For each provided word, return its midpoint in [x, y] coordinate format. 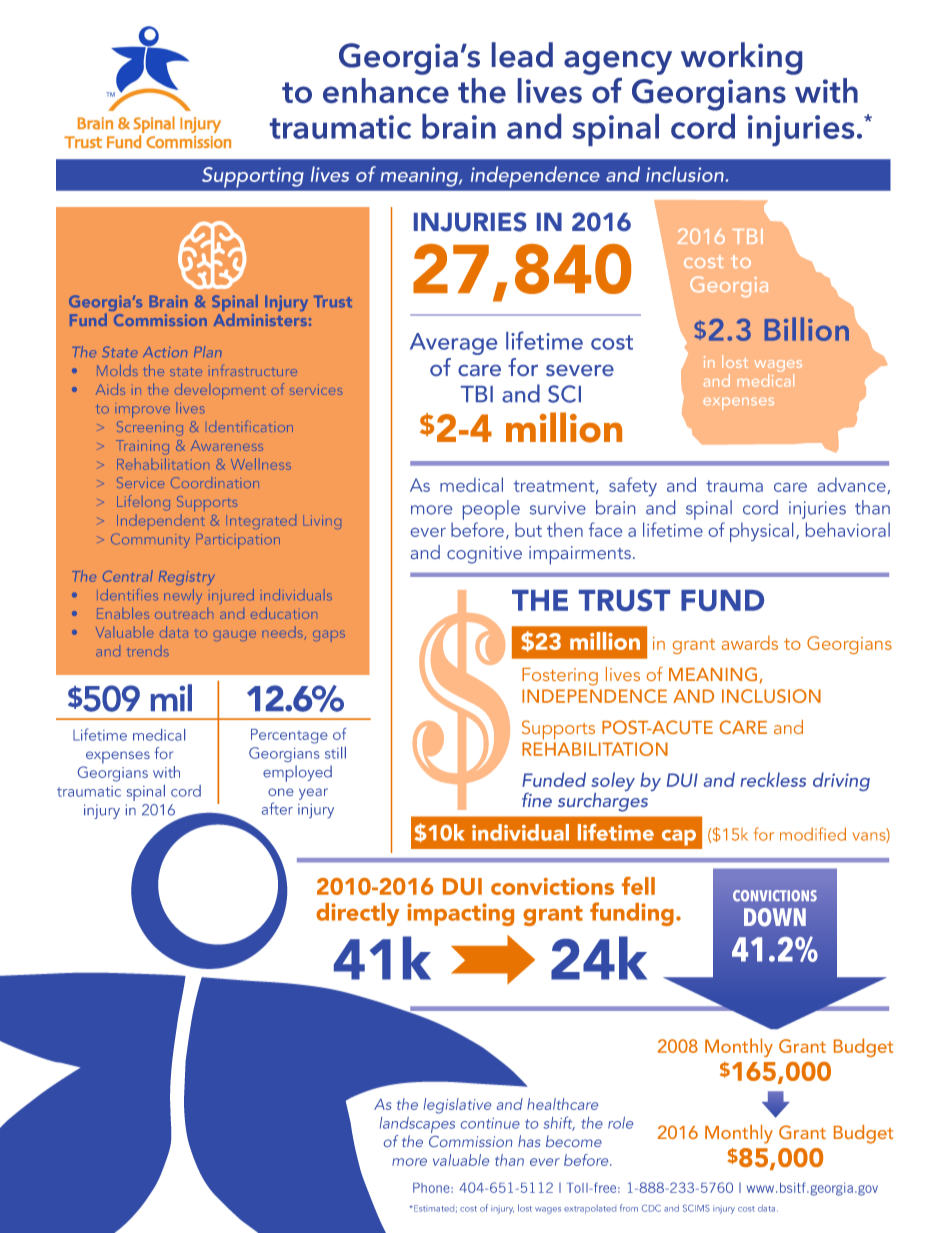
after [277, 808]
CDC [651, 1208]
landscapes [417, 1125]
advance [853, 485]
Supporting [252, 177]
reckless [773, 779]
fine [537, 800]
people [491, 510]
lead [522, 55]
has [529, 1141]
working [741, 58]
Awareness [227, 445]
